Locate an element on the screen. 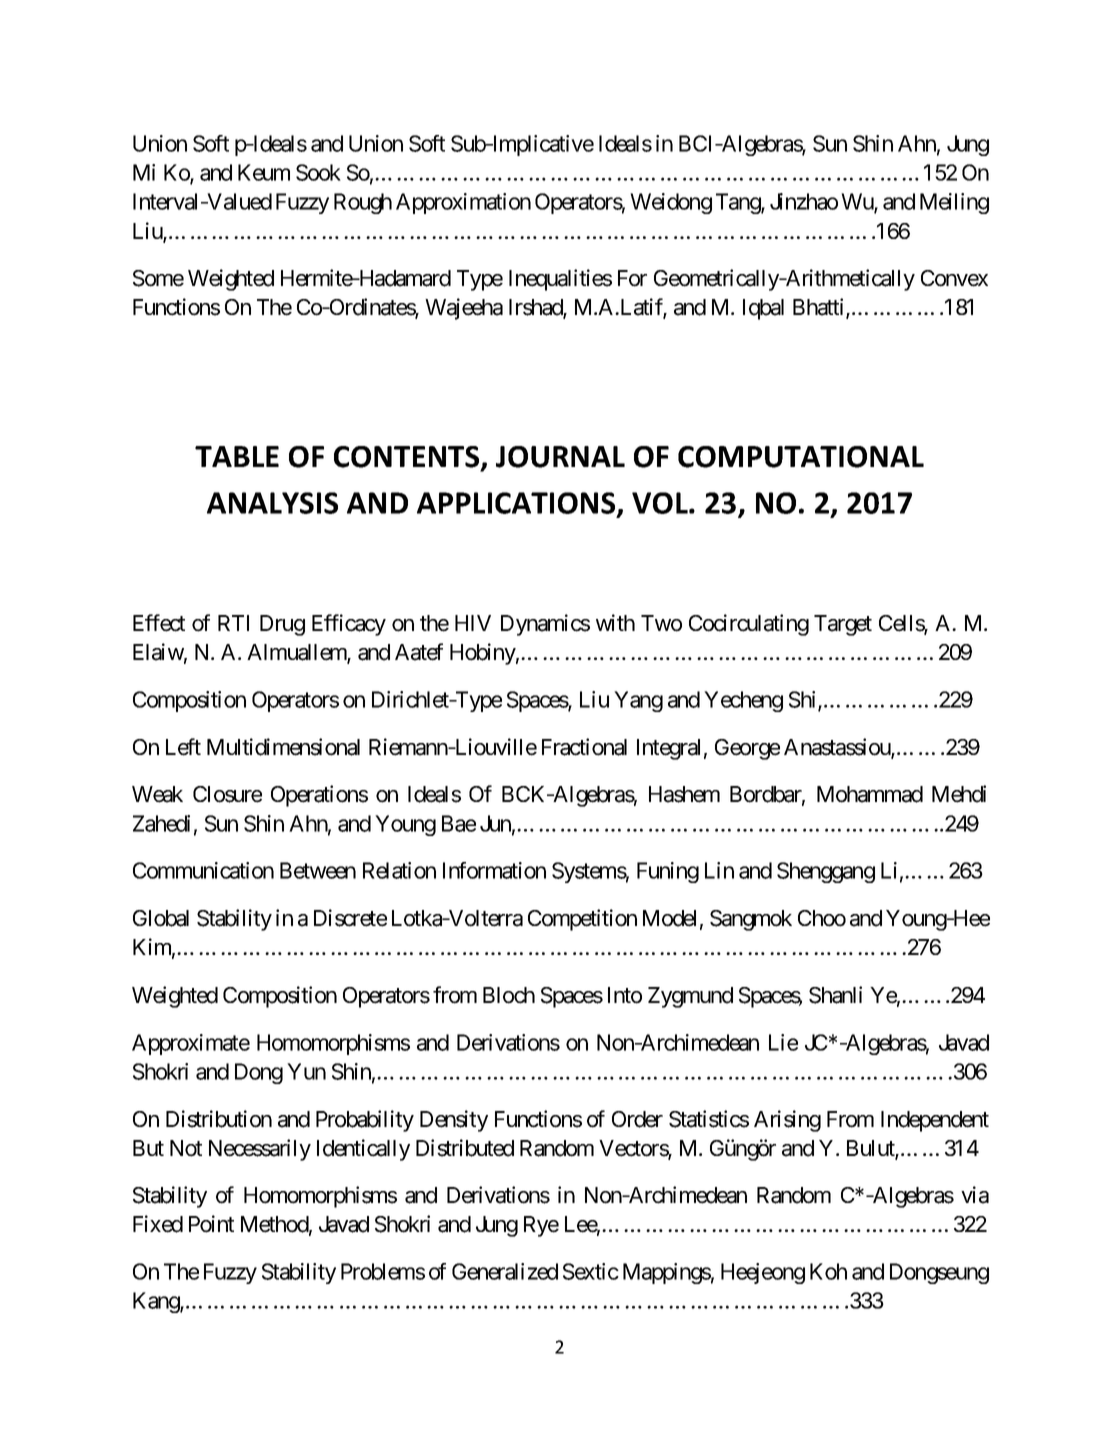  Meiling is located at coordinates (954, 203).
